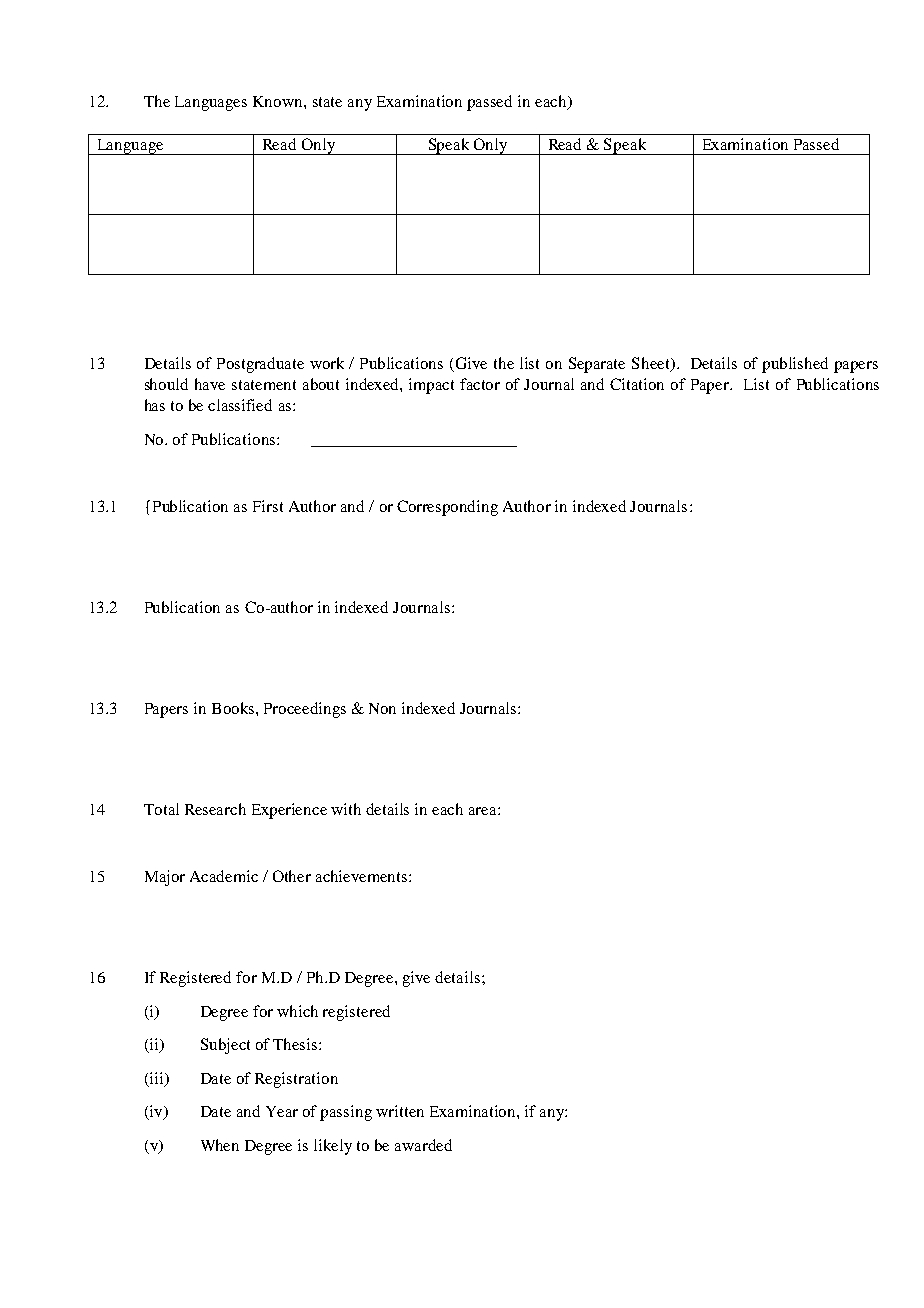 The height and width of the page is (1308, 924). What do you see at coordinates (382, 708) in the page?
I see `Non` at bounding box center [382, 708].
